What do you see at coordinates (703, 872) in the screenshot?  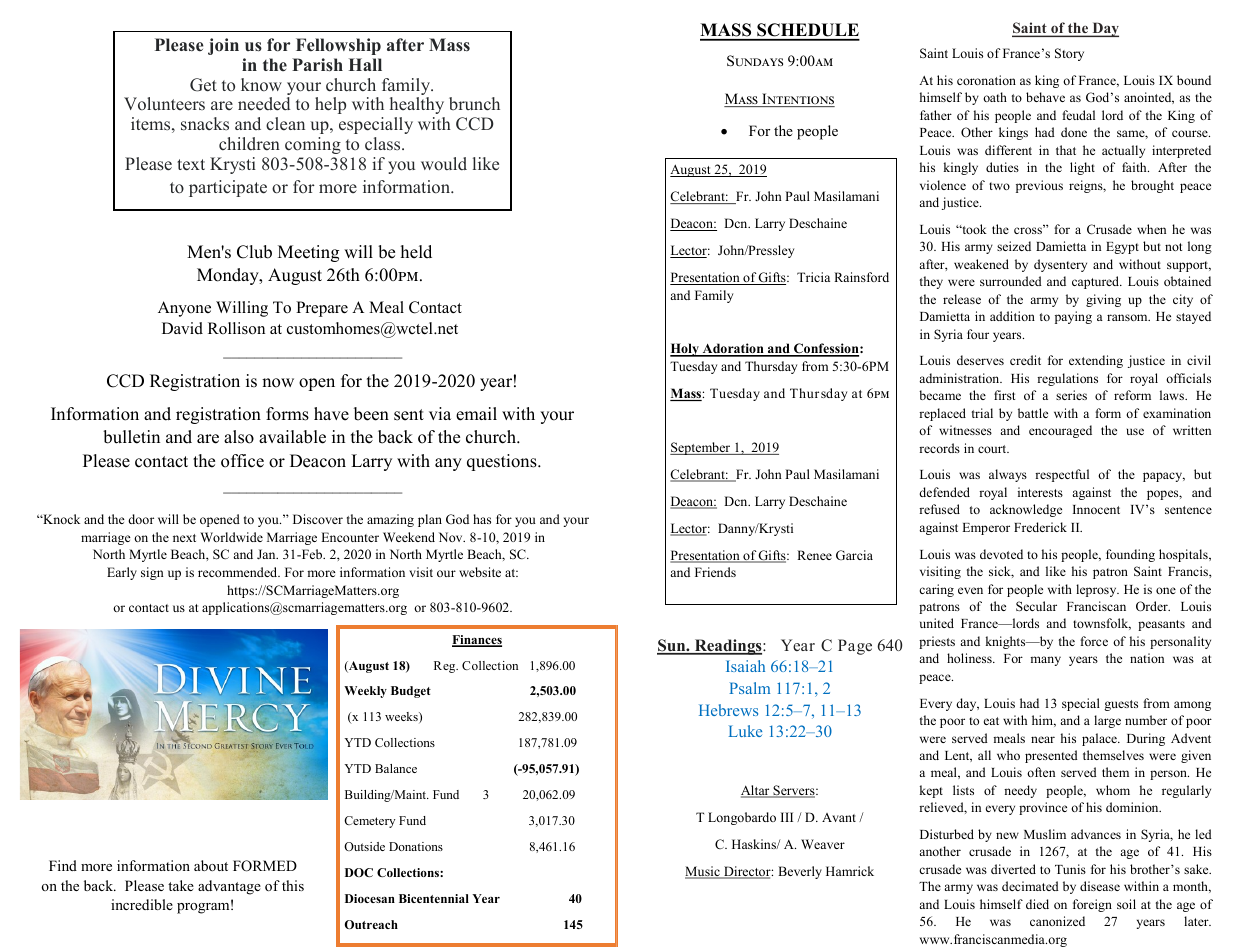 I see `Music` at bounding box center [703, 872].
